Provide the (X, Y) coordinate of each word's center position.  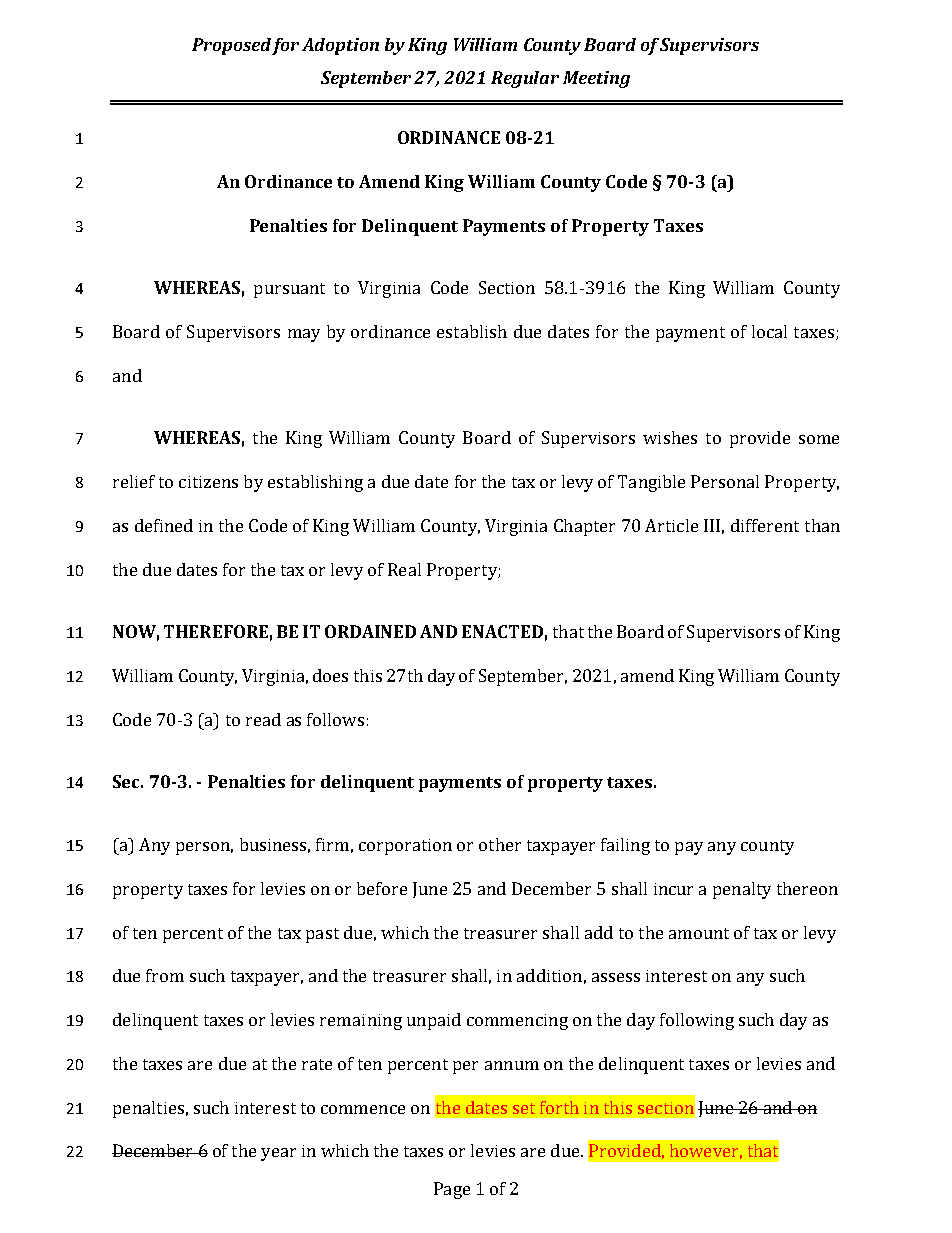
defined (164, 525)
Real (404, 569)
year (278, 1154)
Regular (525, 79)
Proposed (232, 46)
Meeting (596, 79)
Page (452, 1190)
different (765, 525)
